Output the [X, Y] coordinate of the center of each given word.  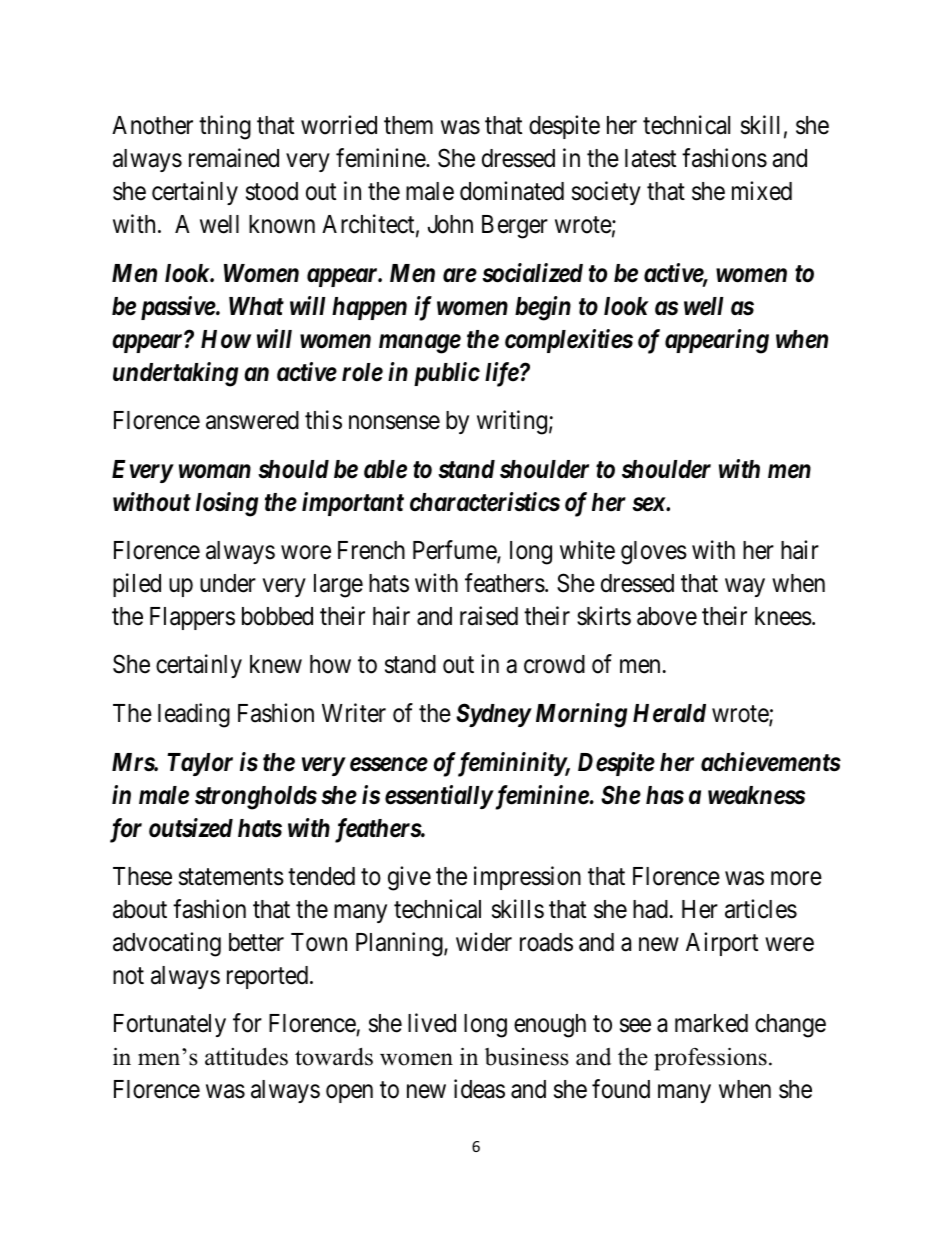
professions [710, 1059]
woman [215, 472]
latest [650, 158]
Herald [669, 713]
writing [512, 422]
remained [234, 158]
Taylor [200, 764]
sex [649, 504]
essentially [439, 797]
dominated [512, 191]
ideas [479, 1089]
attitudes [246, 1057]
